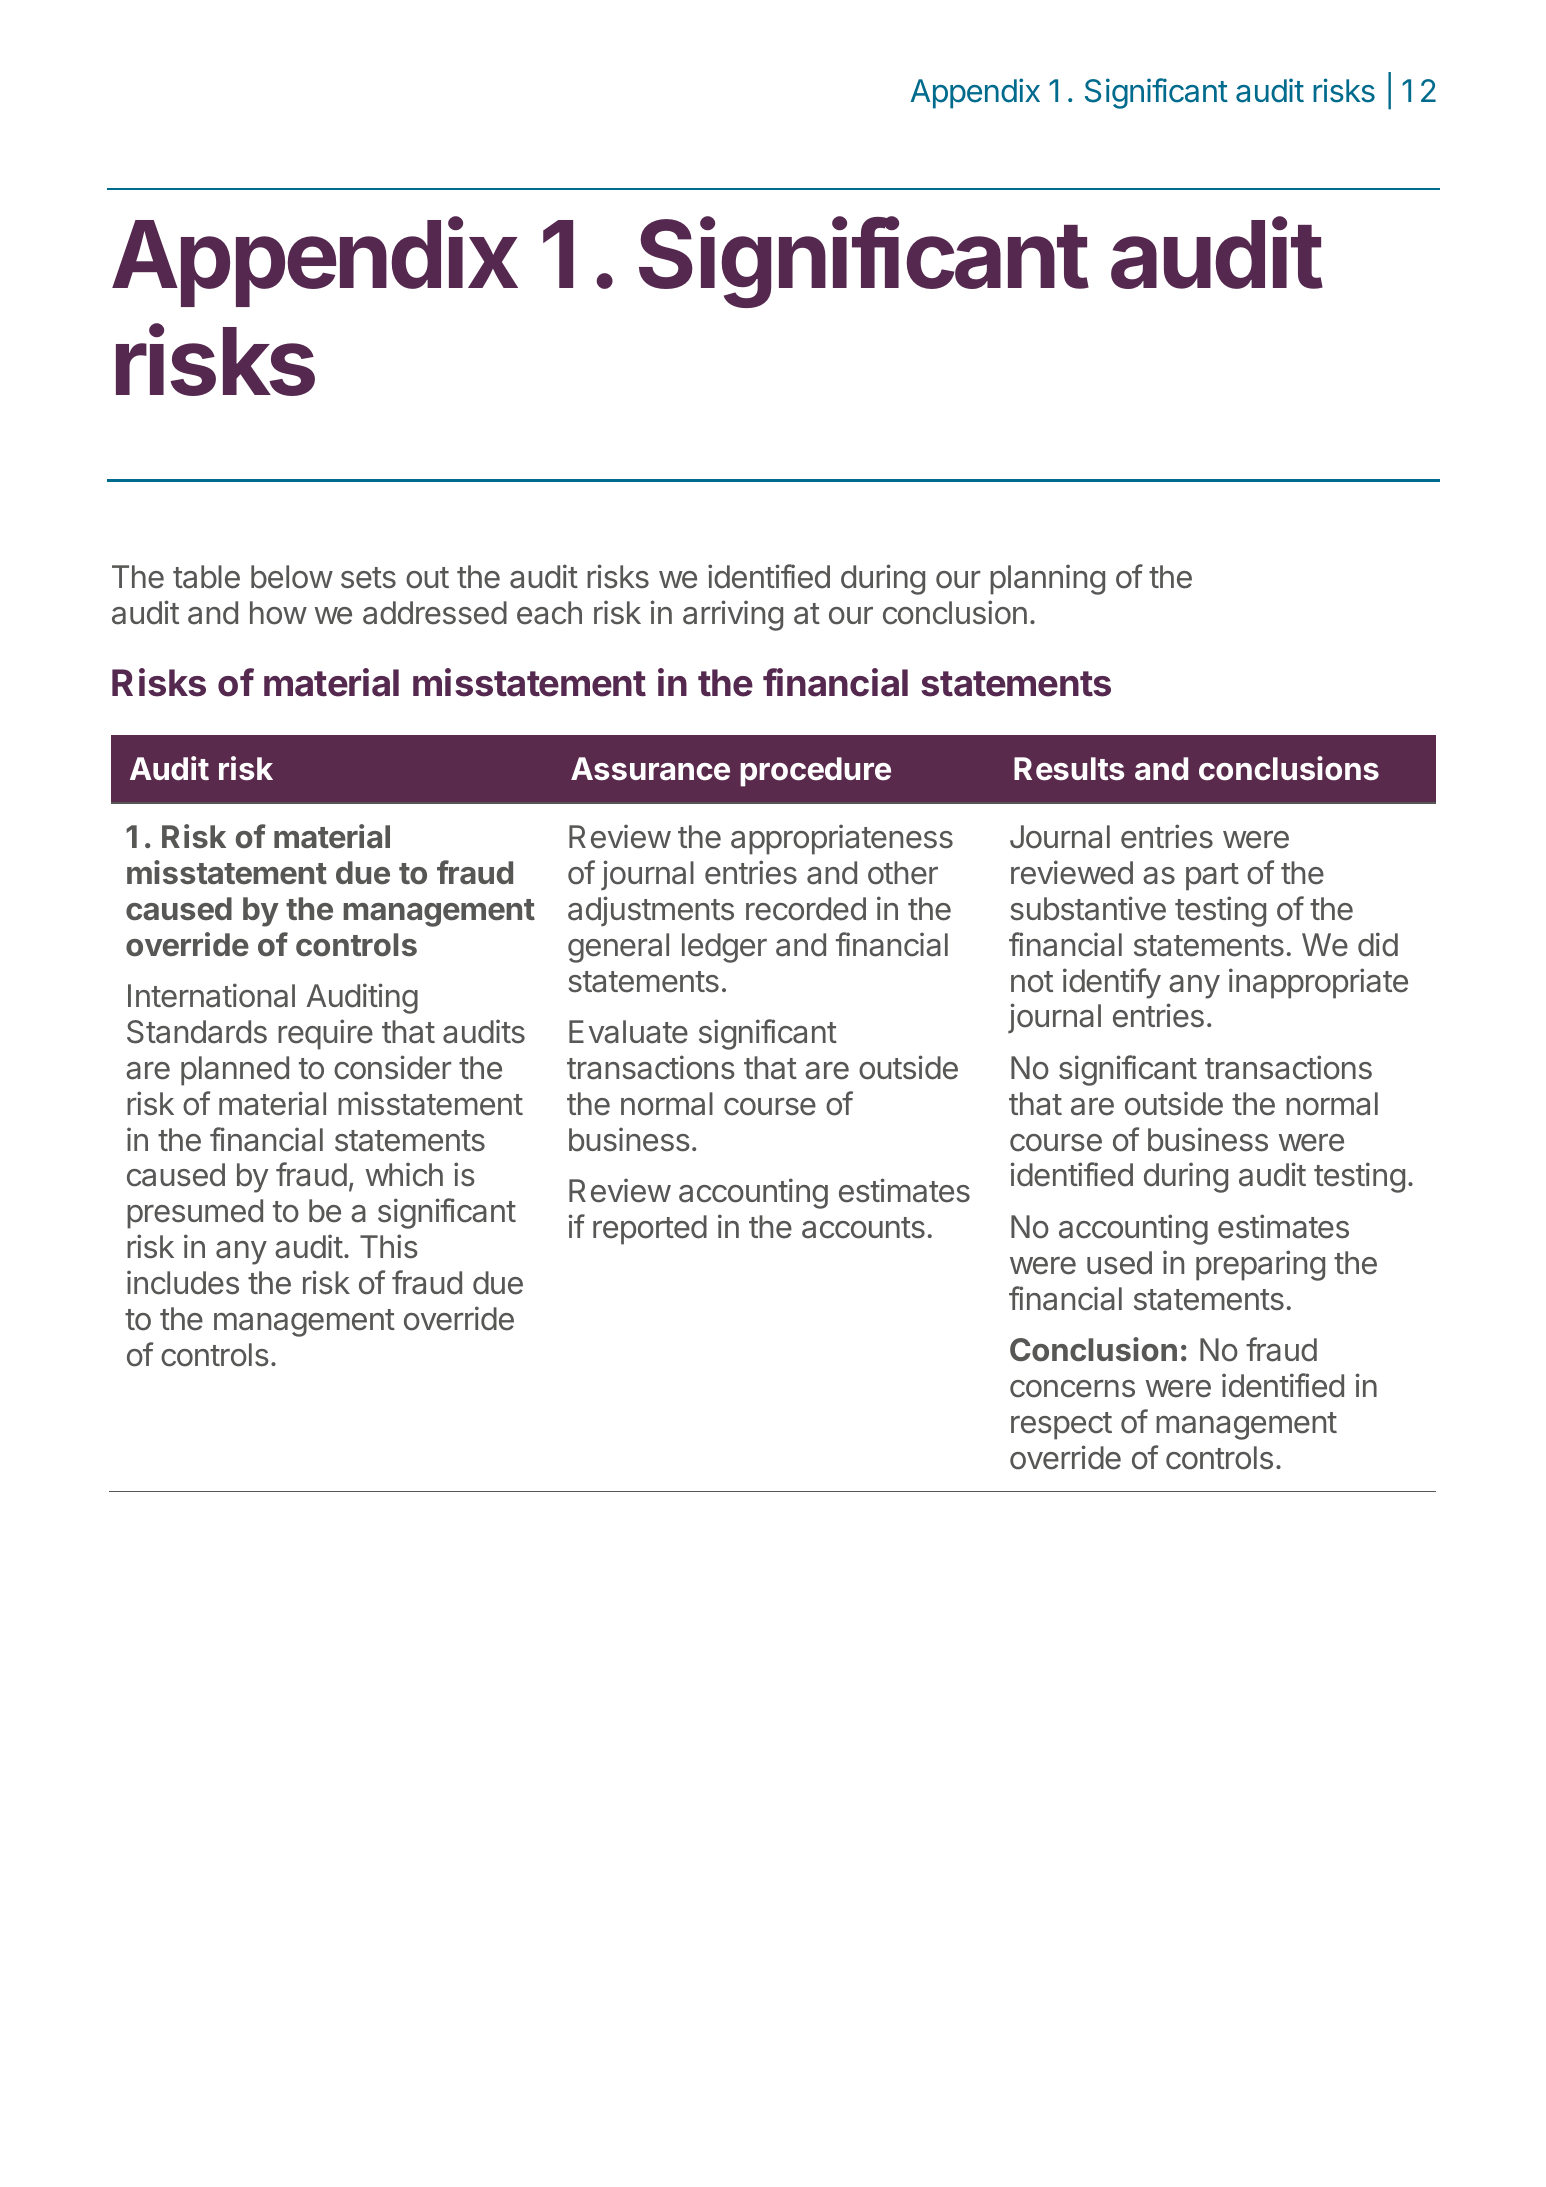  I want to click on how, so click(278, 613).
